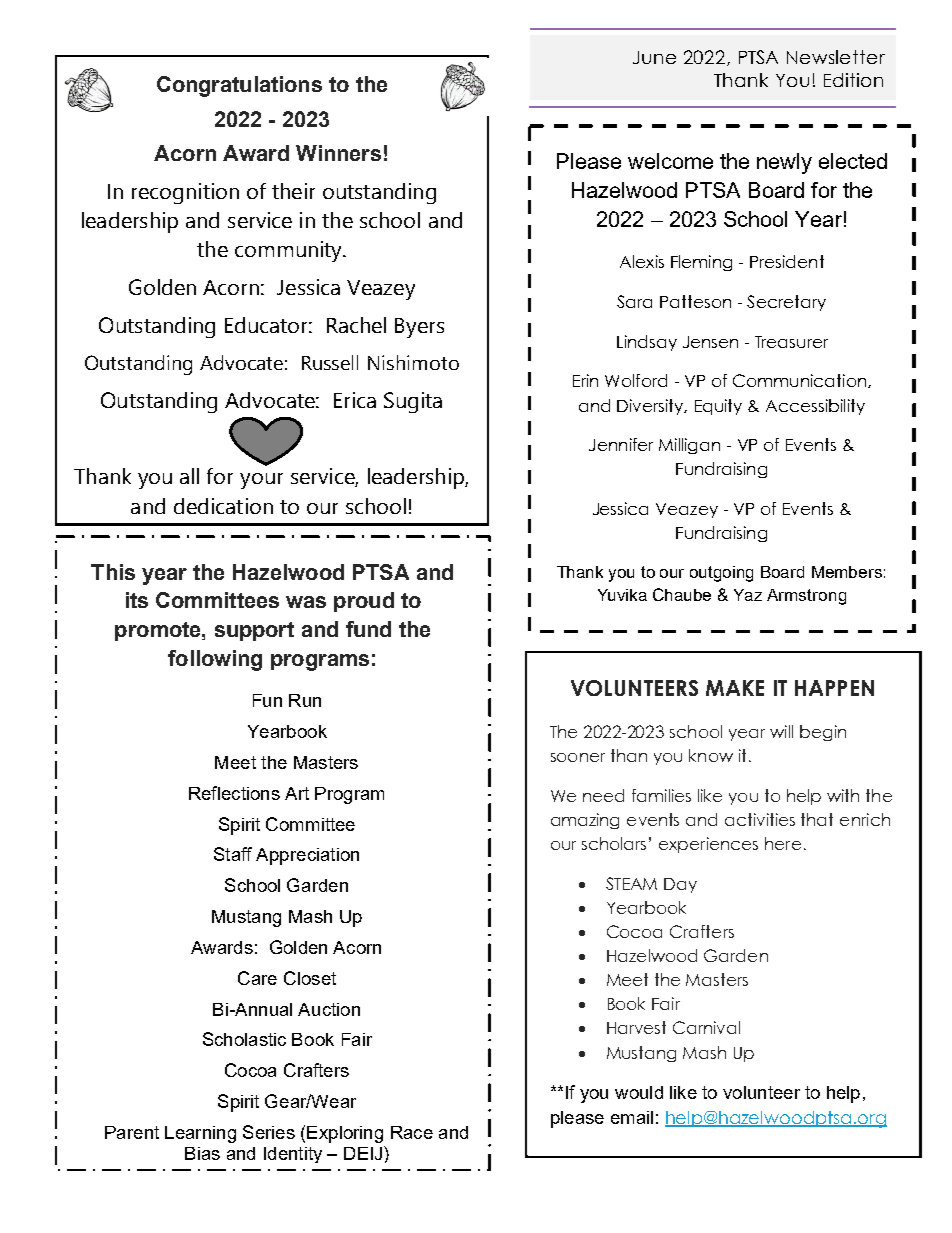 This screenshot has width=952, height=1233. Describe the element at coordinates (654, 57) in the screenshot. I see `June` at that location.
